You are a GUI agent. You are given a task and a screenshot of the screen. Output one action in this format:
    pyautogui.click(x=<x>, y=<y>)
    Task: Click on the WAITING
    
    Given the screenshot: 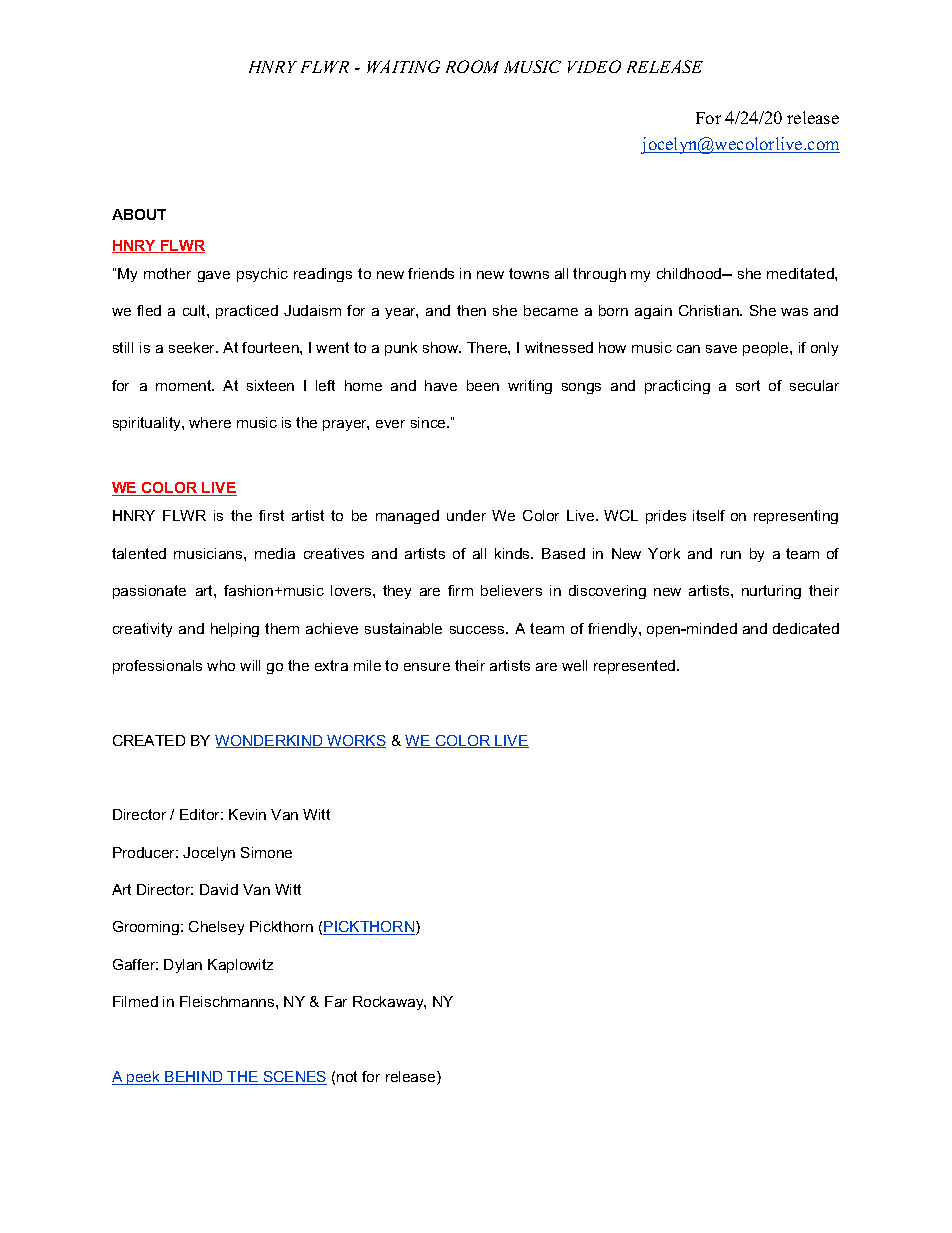 What is the action you would take?
    pyautogui.click(x=403, y=66)
